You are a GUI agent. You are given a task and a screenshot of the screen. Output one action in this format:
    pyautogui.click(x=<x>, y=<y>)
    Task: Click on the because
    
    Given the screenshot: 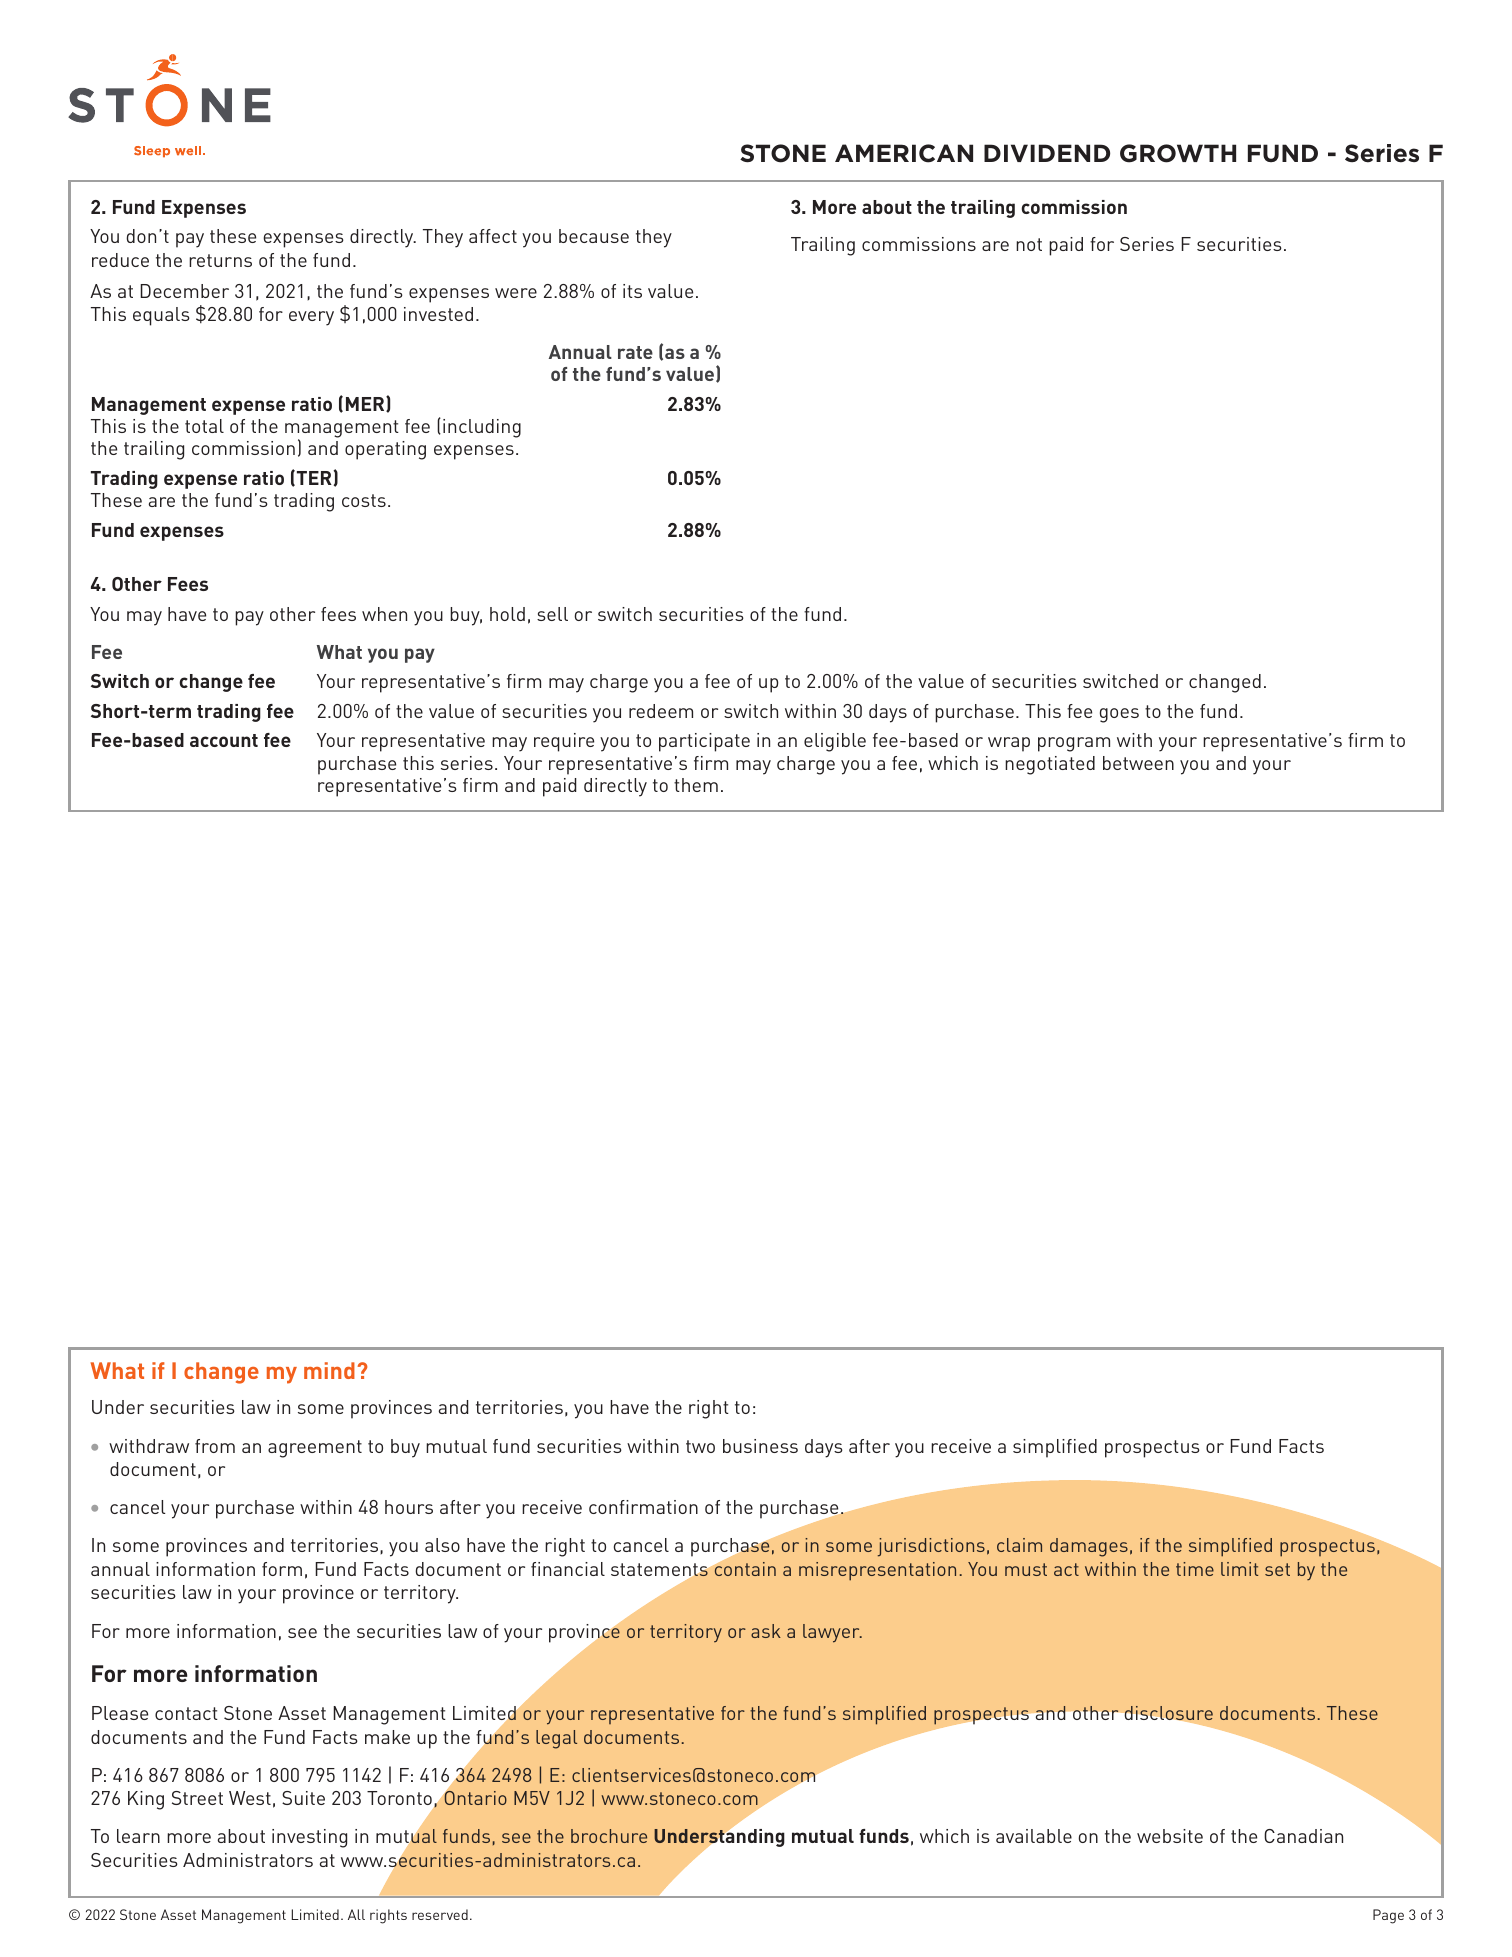 What is the action you would take?
    pyautogui.click(x=594, y=236)
